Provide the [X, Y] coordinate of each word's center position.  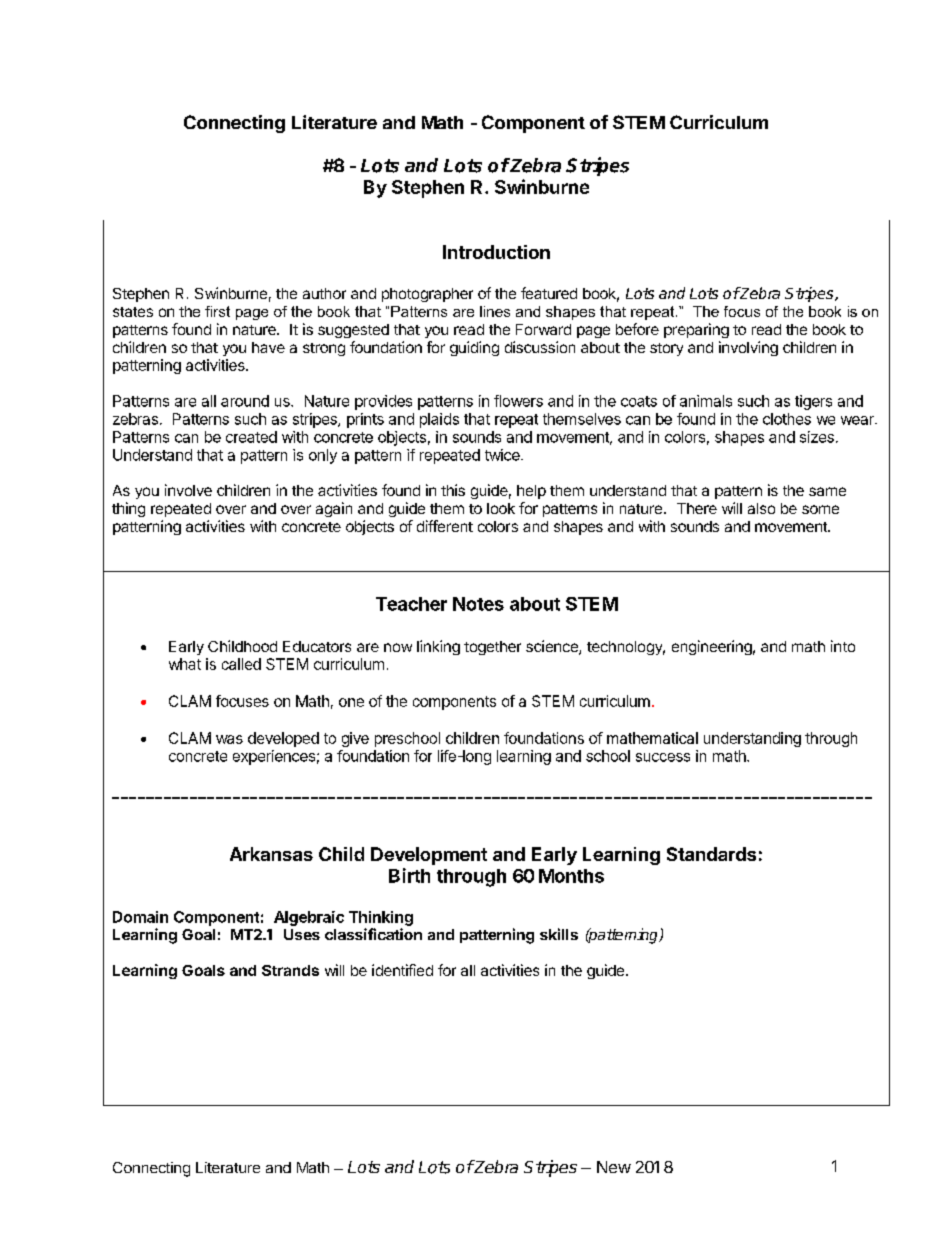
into [843, 646]
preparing [696, 330]
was [229, 739]
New [614, 1167]
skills [559, 934]
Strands [290, 970]
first [217, 311]
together [492, 648]
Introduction [496, 252]
